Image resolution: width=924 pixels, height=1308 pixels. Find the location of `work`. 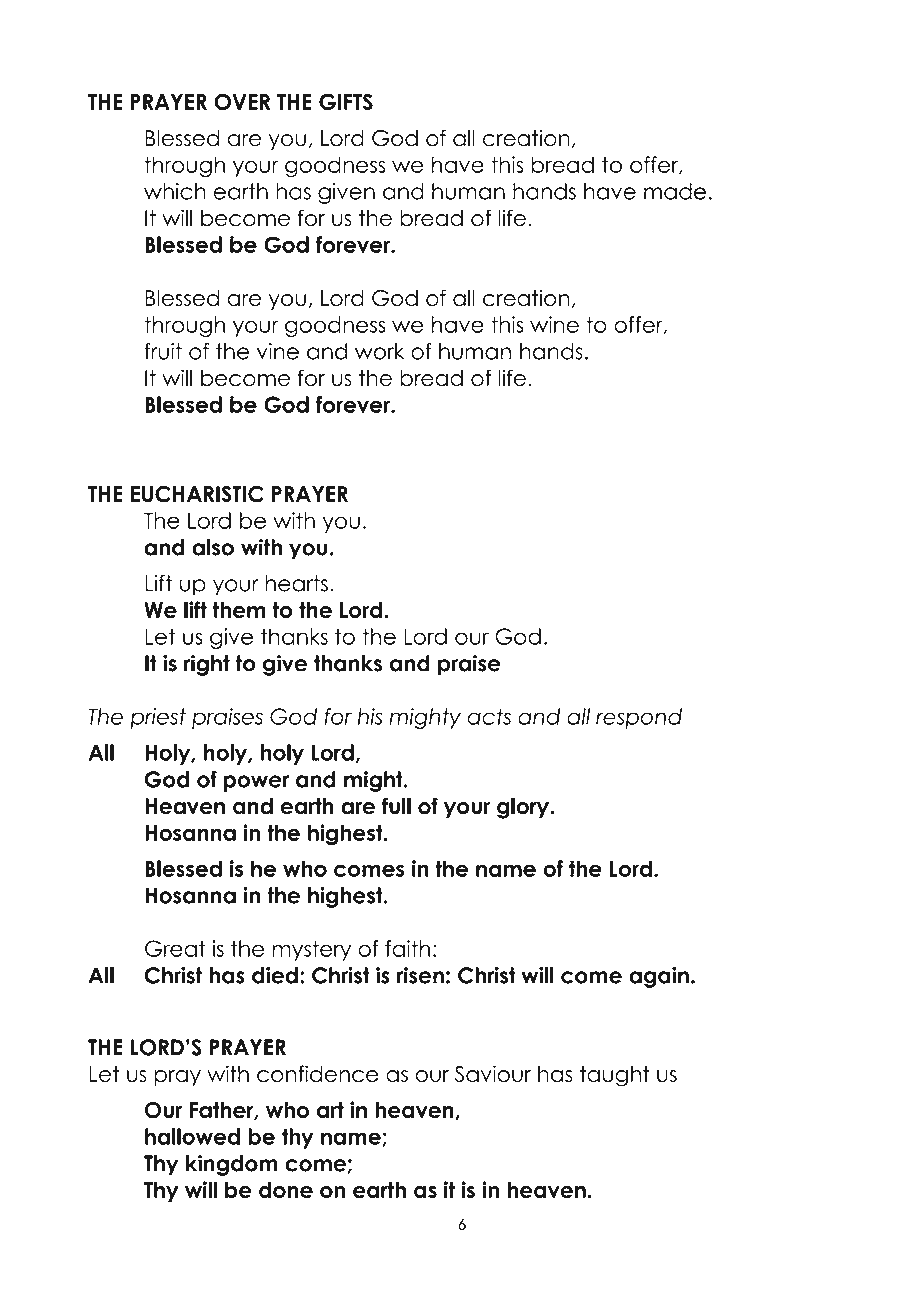

work is located at coordinates (379, 351).
